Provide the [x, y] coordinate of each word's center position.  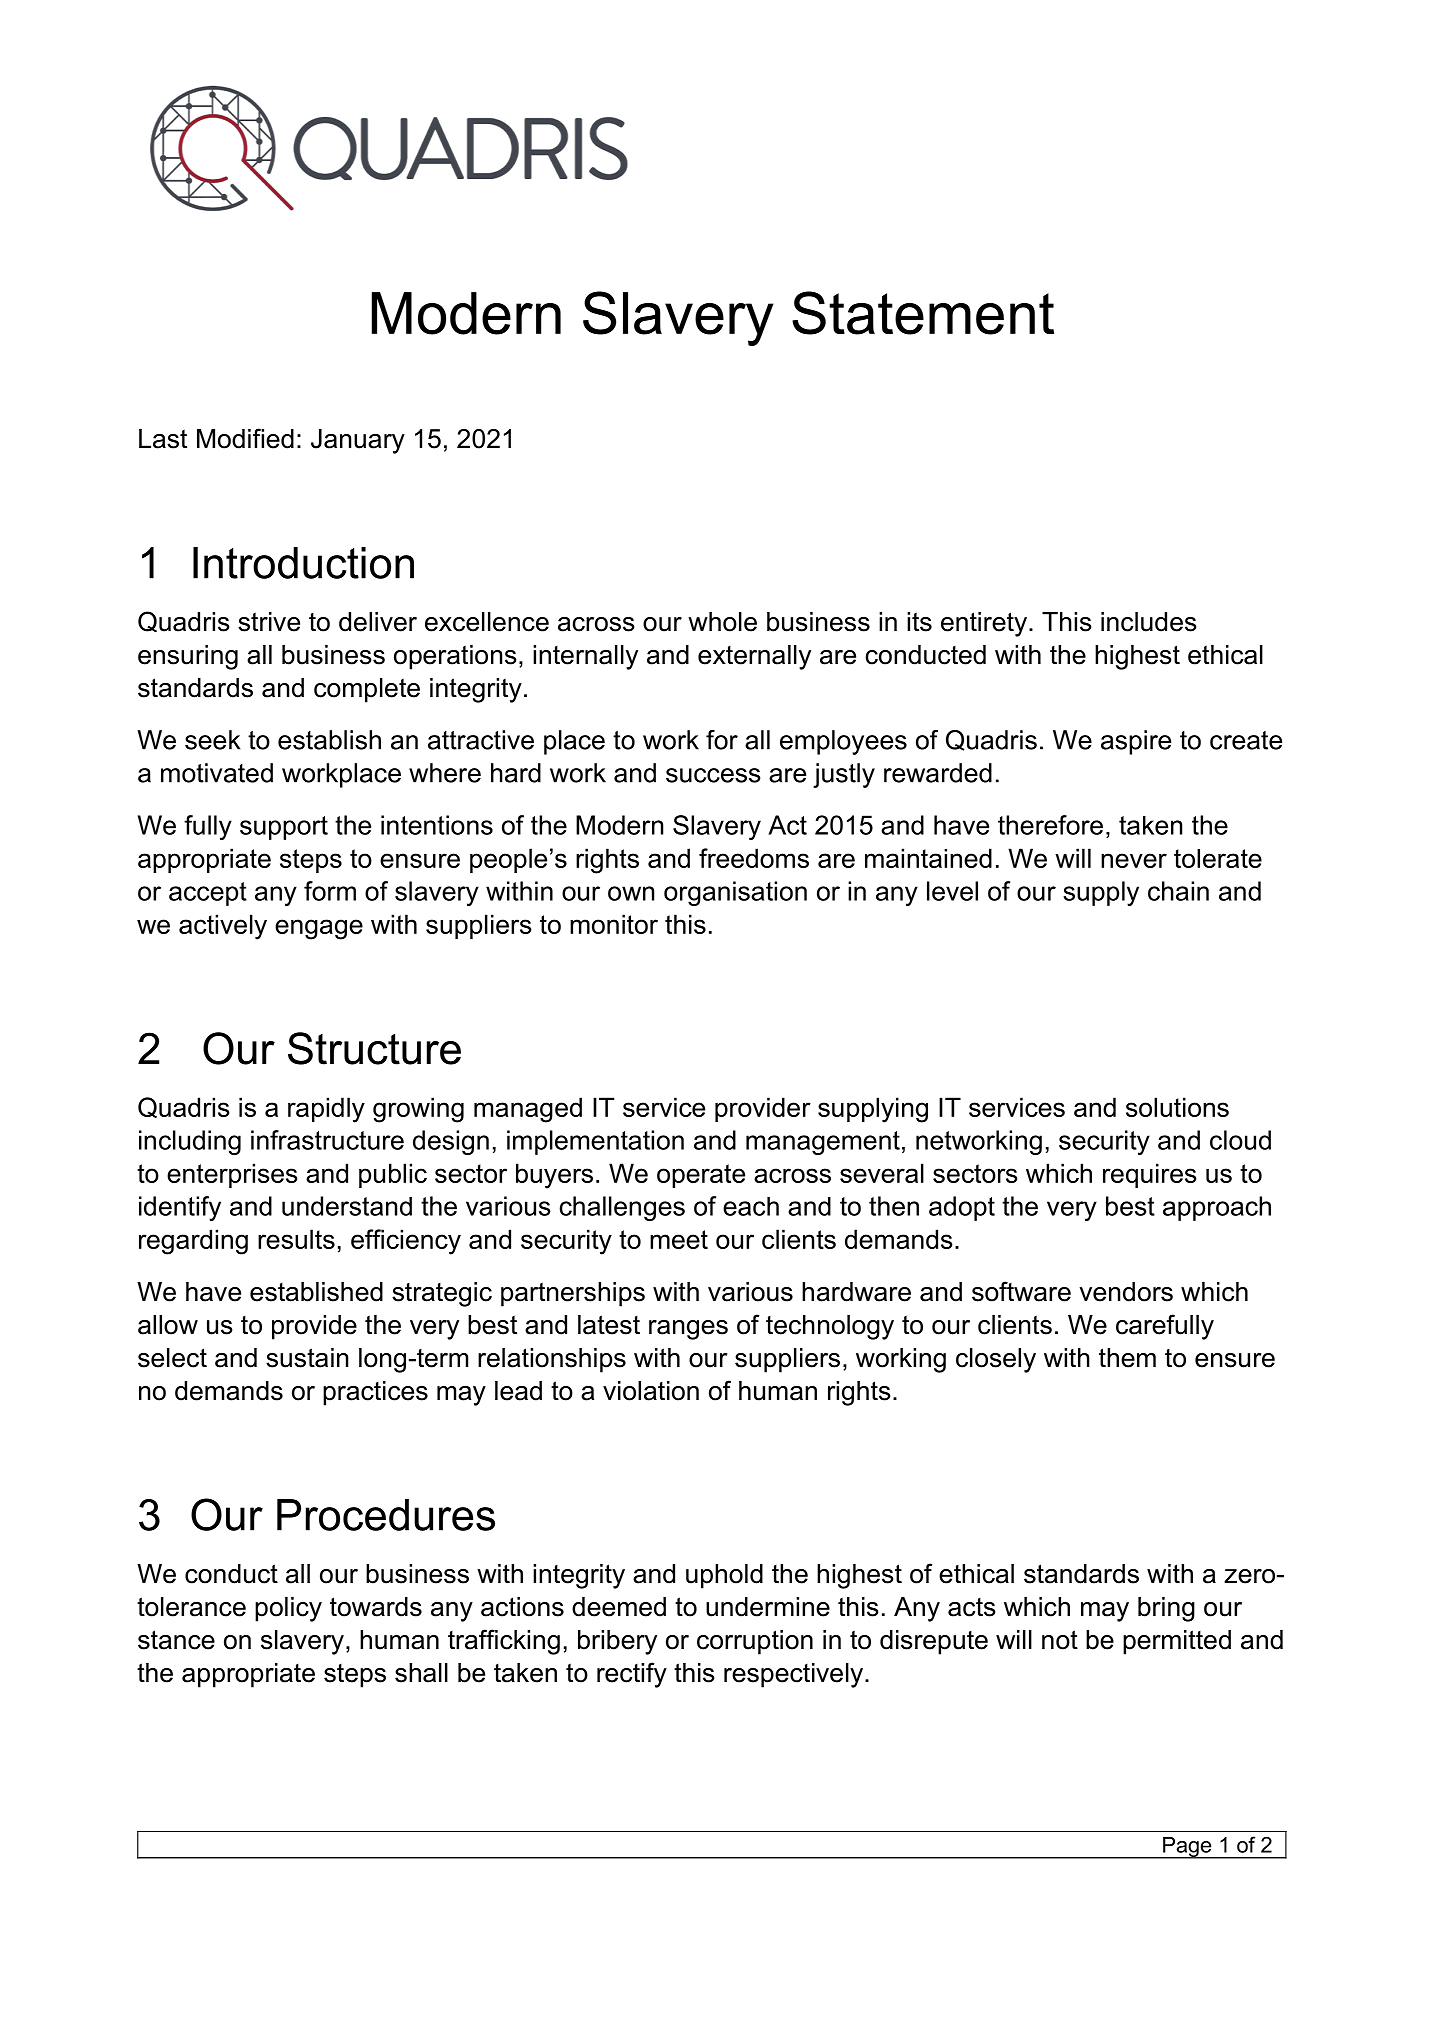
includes [1148, 622]
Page [1187, 1848]
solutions [1177, 1107]
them [1127, 1358]
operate [701, 1176]
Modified [245, 438]
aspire [1136, 742]
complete [367, 690]
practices [375, 1393]
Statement [923, 313]
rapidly [326, 1110]
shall [421, 1673]
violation [651, 1391]
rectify [632, 1675]
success [713, 775]
